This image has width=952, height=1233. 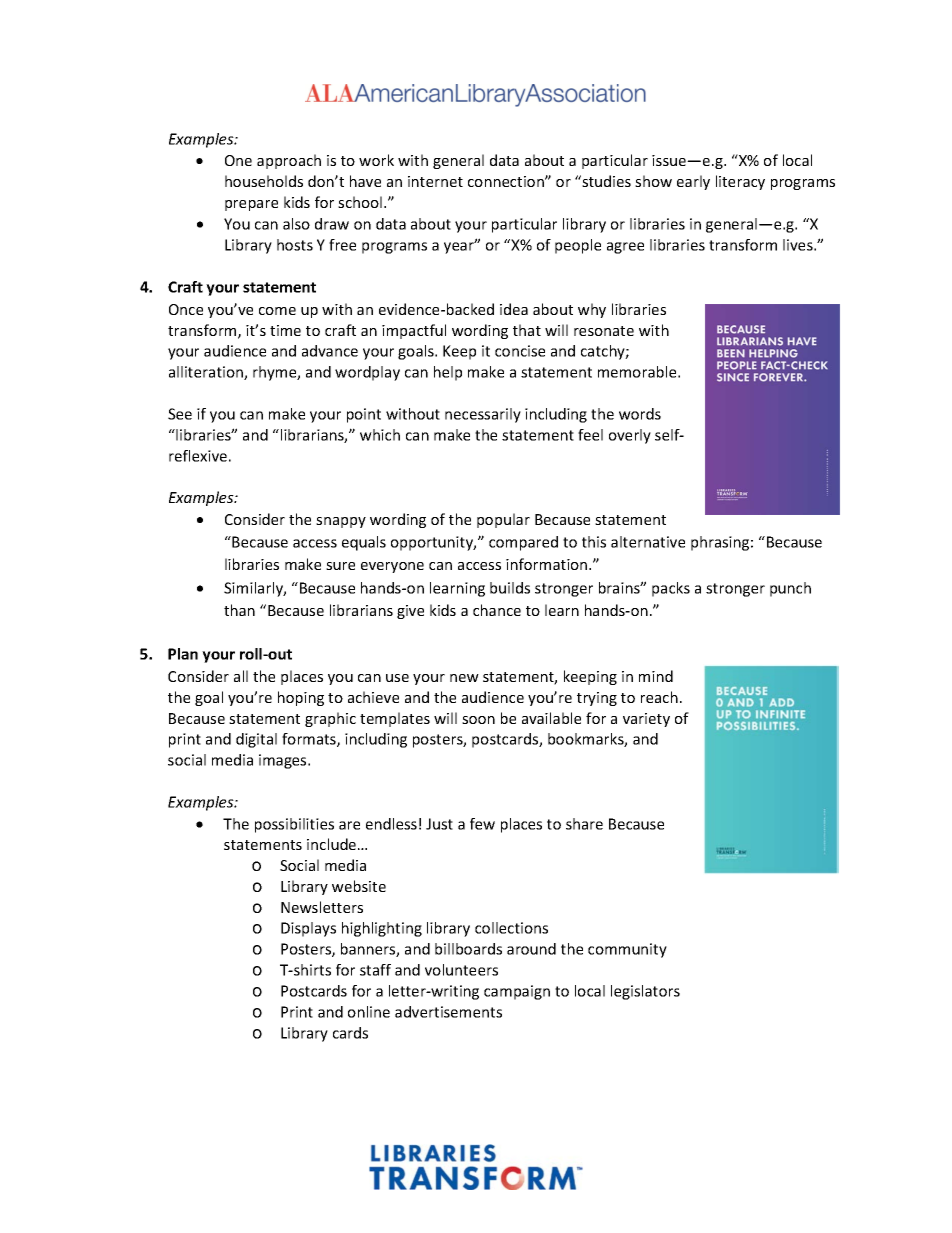 I want to click on literacy, so click(x=740, y=182).
